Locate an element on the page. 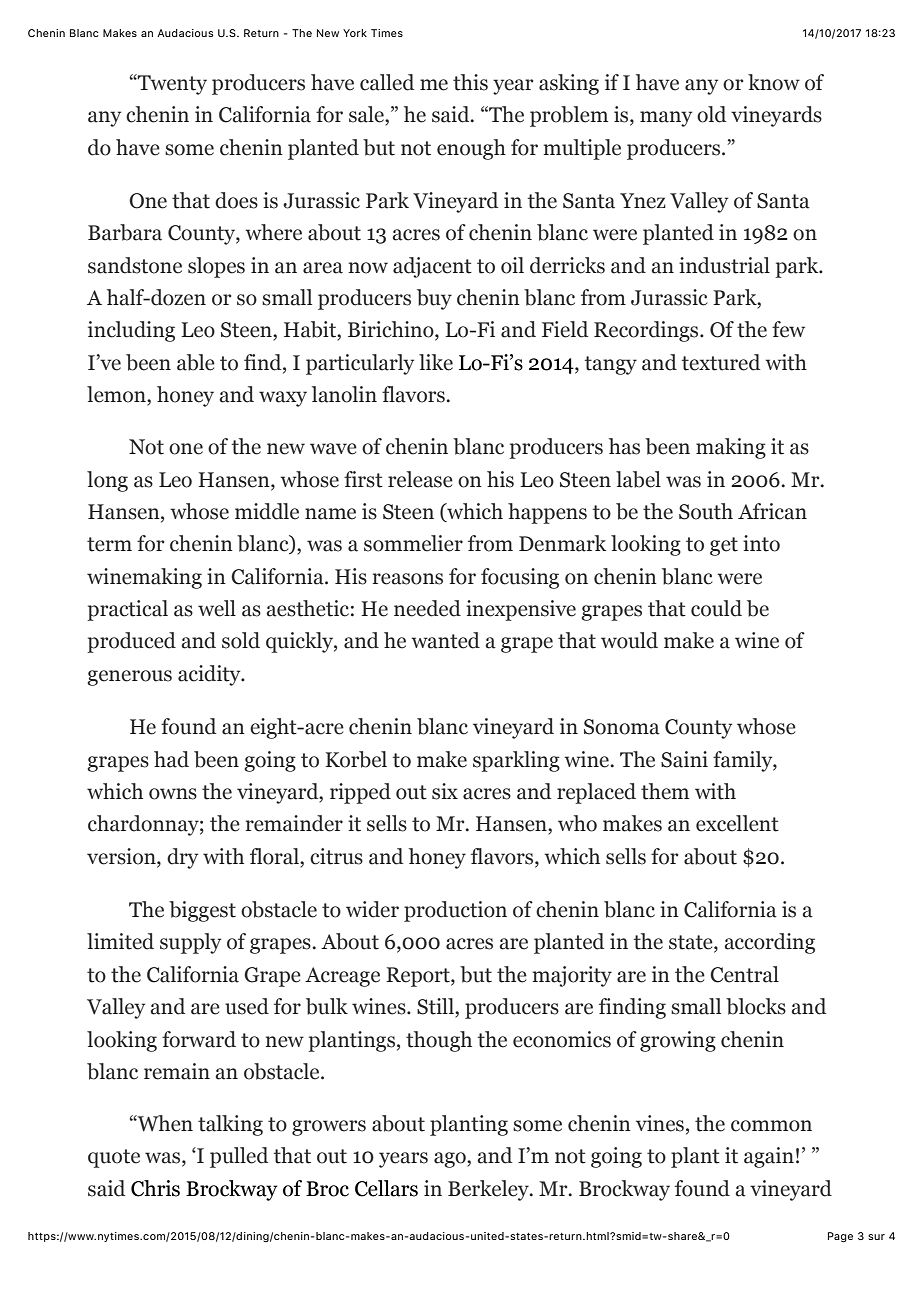 The height and width of the image is (1308, 924). Berkeley is located at coordinates (489, 1190).
